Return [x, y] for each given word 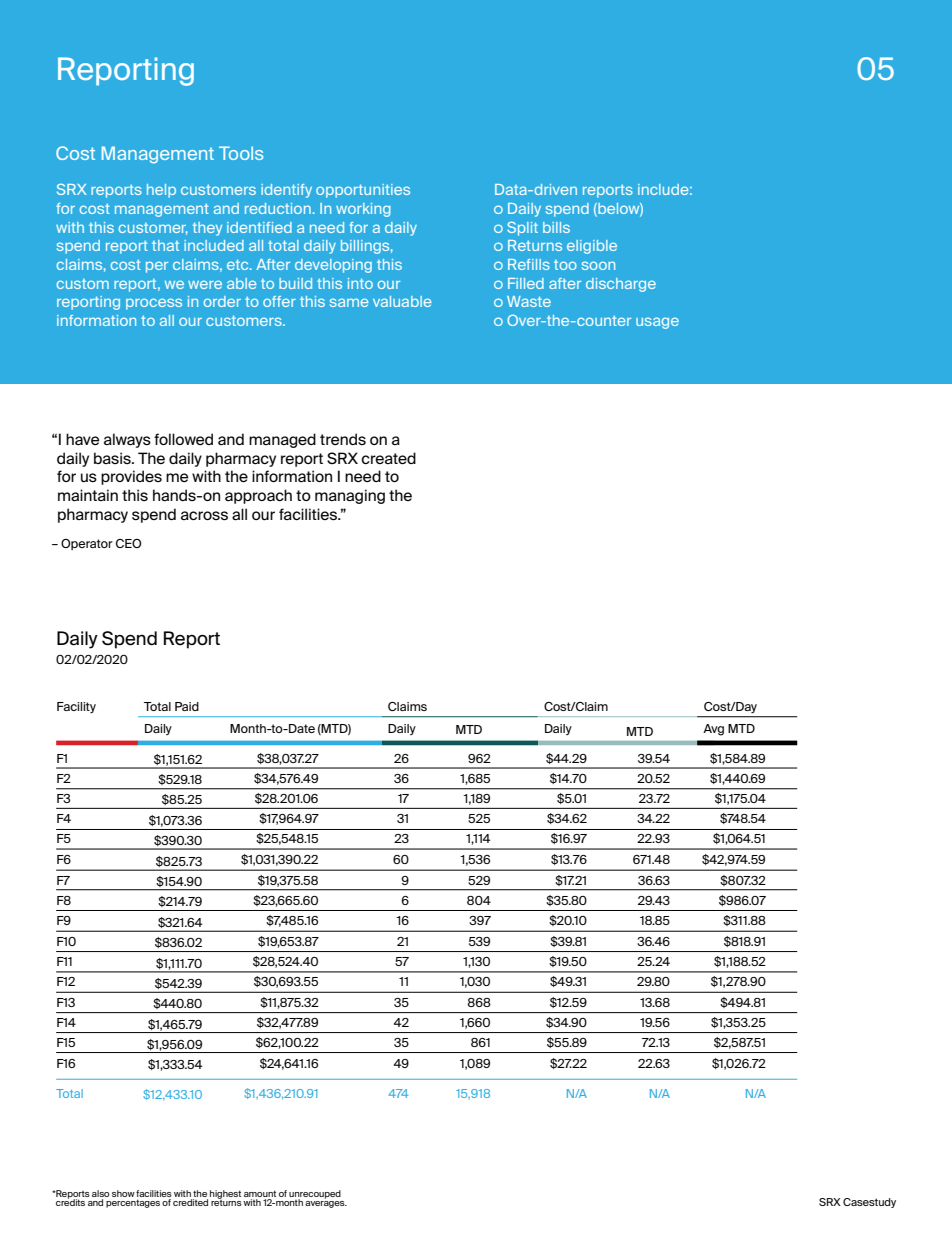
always [127, 440]
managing [350, 496]
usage [657, 323]
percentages [133, 1203]
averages [326, 1204]
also [101, 1195]
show [123, 1193]
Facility [76, 707]
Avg [713, 730]
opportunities [363, 191]
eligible [592, 247]
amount [260, 1195]
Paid [187, 706]
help [161, 191]
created [388, 458]
